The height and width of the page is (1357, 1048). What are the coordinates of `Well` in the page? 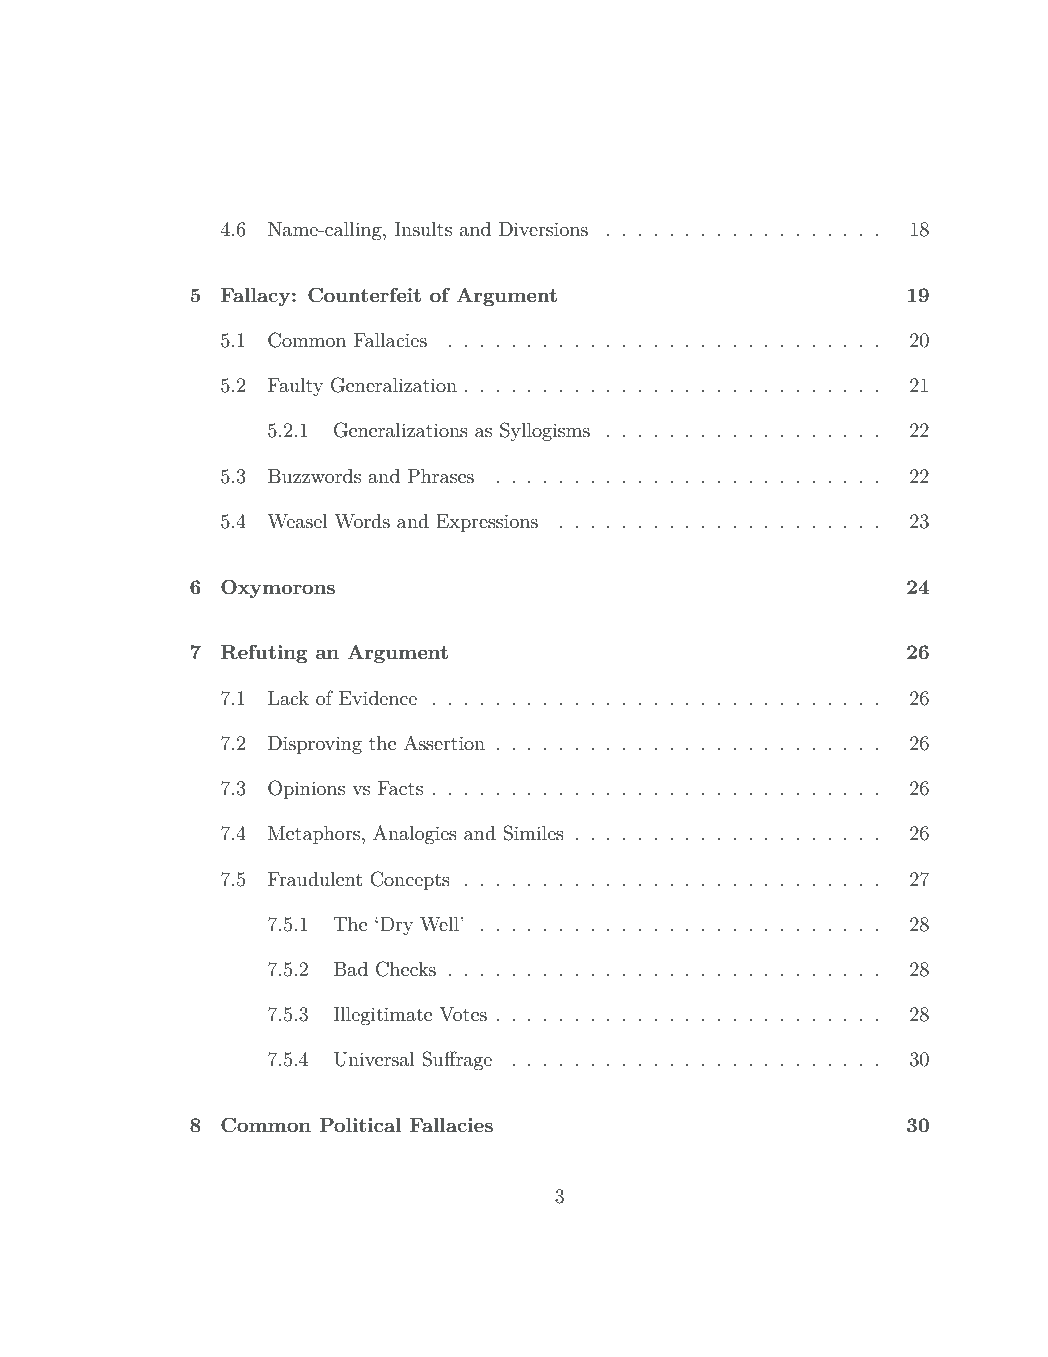 It's located at (440, 924).
